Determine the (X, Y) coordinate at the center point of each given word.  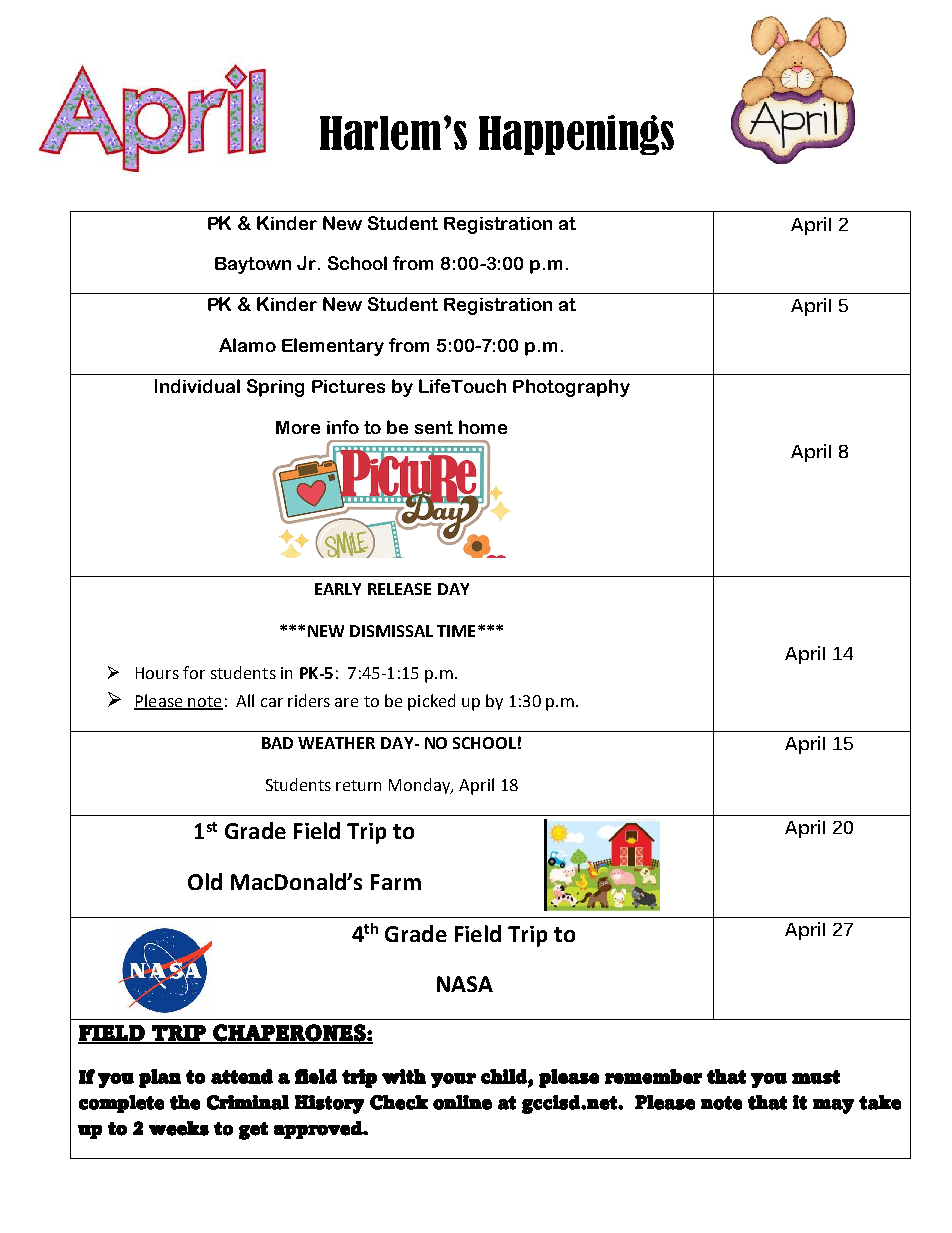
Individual (197, 386)
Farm (396, 882)
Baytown (253, 265)
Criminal (248, 1102)
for (194, 672)
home (483, 427)
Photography (571, 388)
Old (205, 881)
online (462, 1102)
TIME (456, 631)
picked (431, 702)
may (833, 1106)
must (816, 1077)
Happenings (576, 135)
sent (434, 427)
